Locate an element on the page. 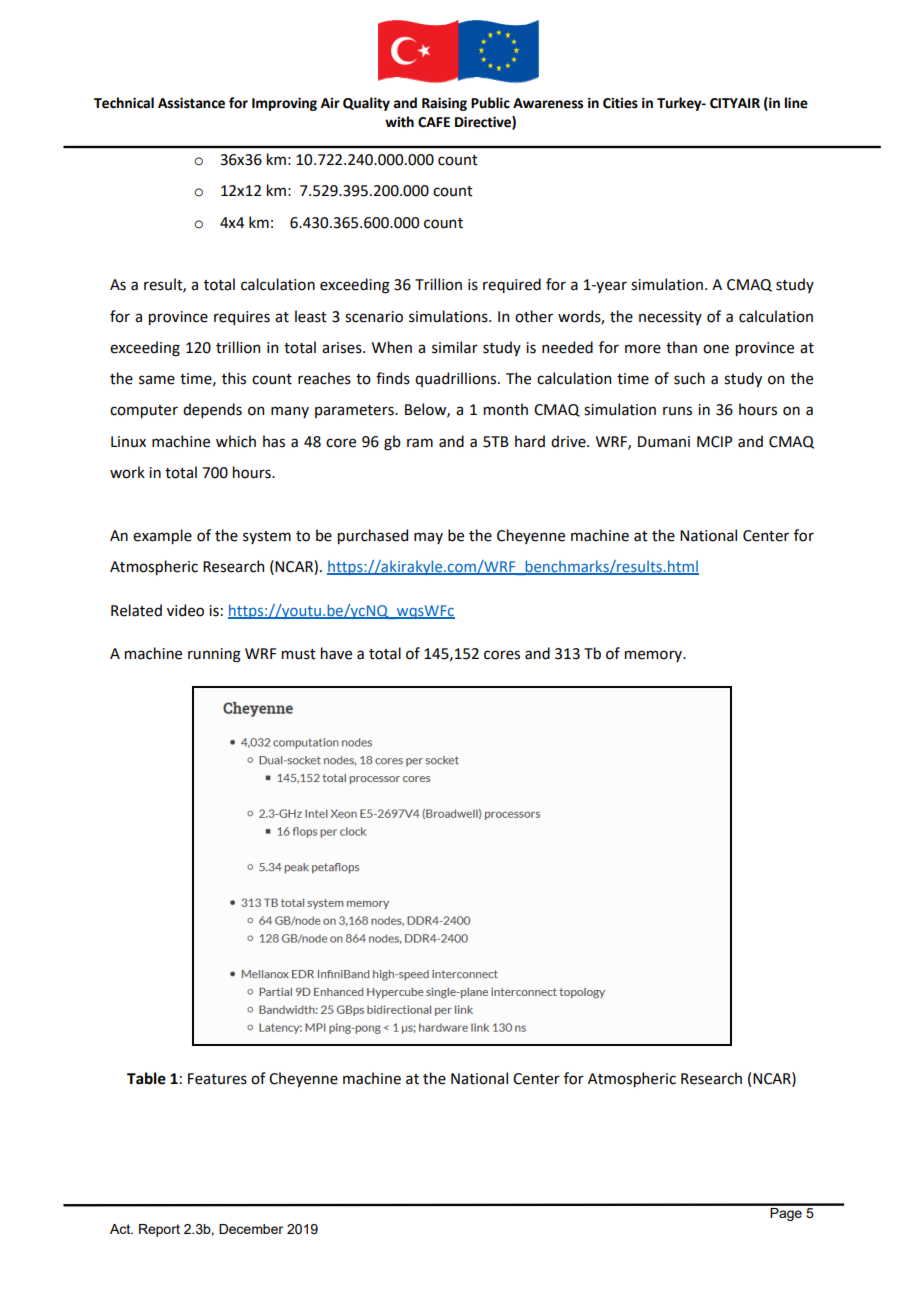 The height and width of the page is (1308, 924). line is located at coordinates (796, 103).
